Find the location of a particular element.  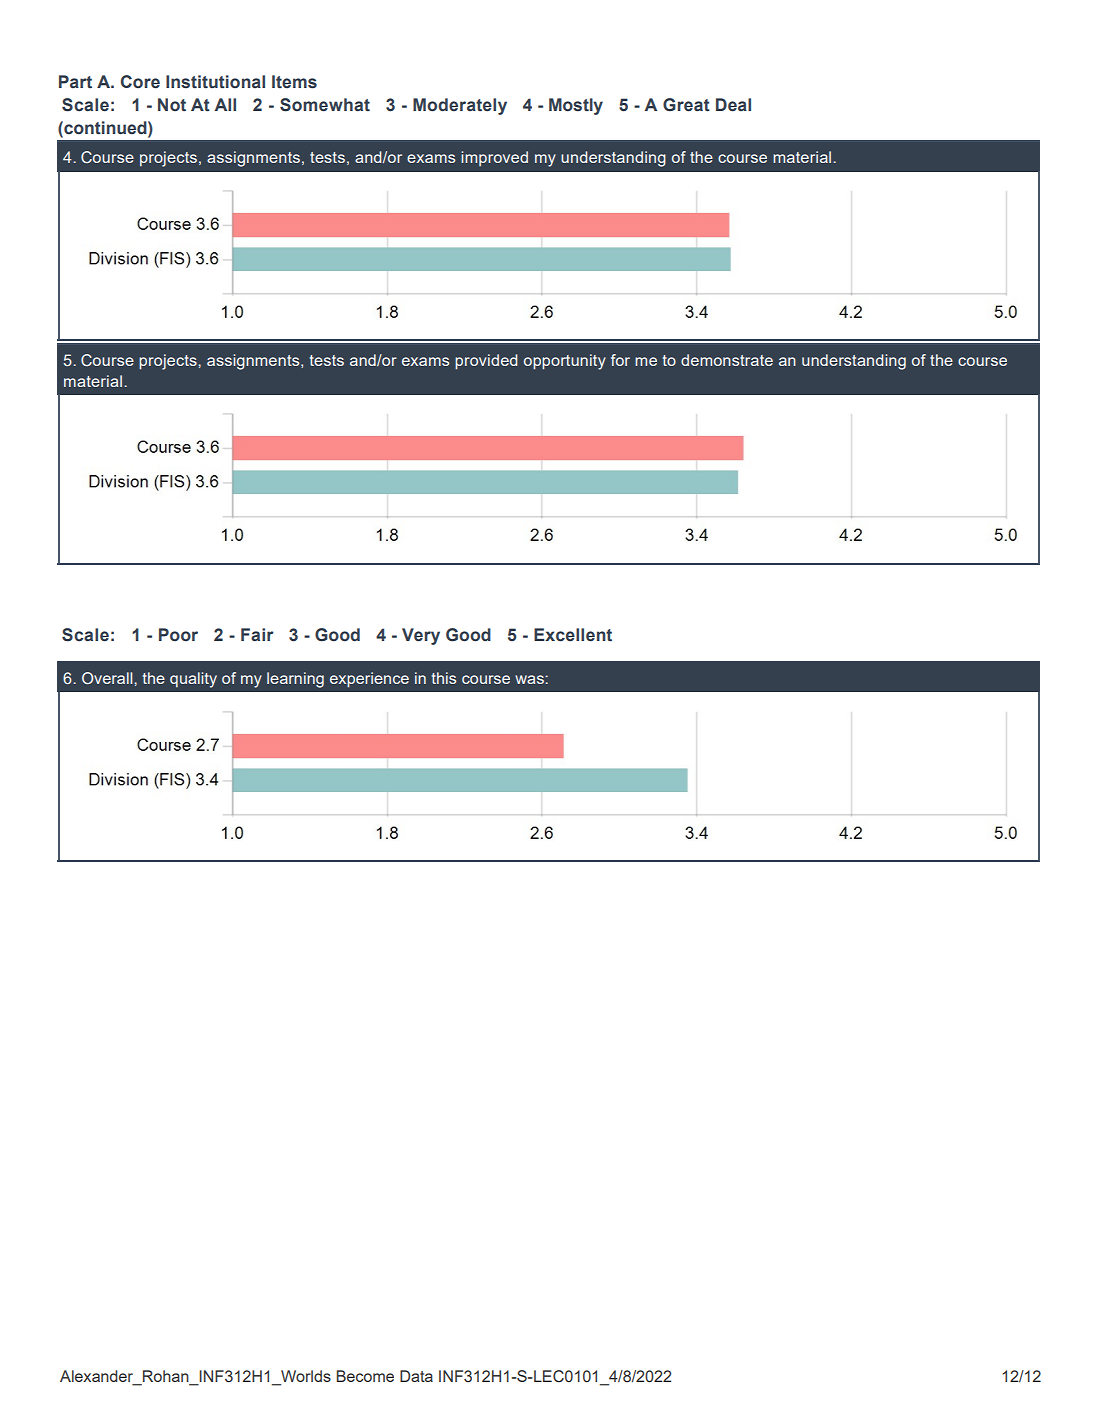

Overall is located at coordinates (108, 678).
